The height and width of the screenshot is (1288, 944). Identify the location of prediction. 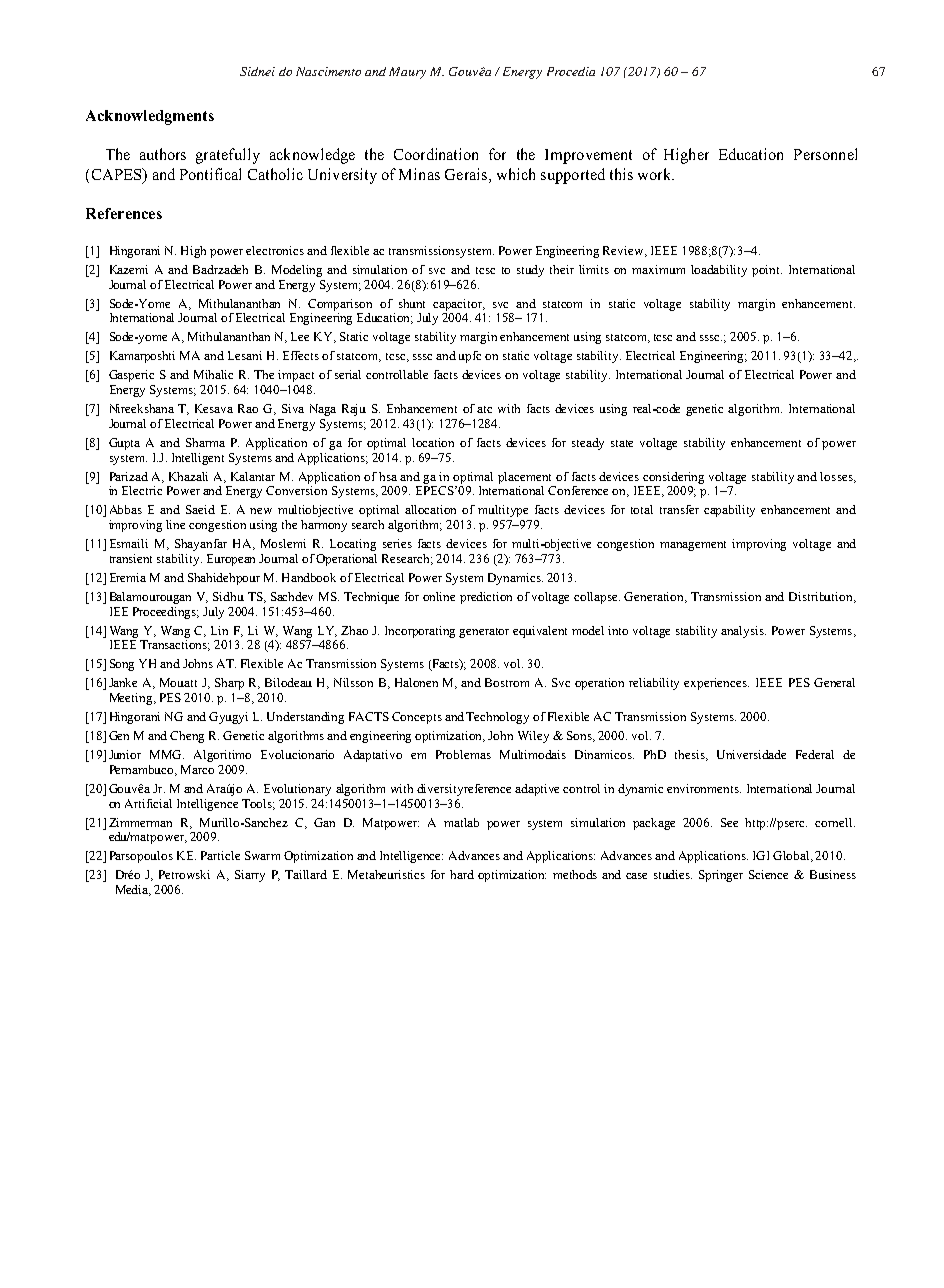
(486, 598).
